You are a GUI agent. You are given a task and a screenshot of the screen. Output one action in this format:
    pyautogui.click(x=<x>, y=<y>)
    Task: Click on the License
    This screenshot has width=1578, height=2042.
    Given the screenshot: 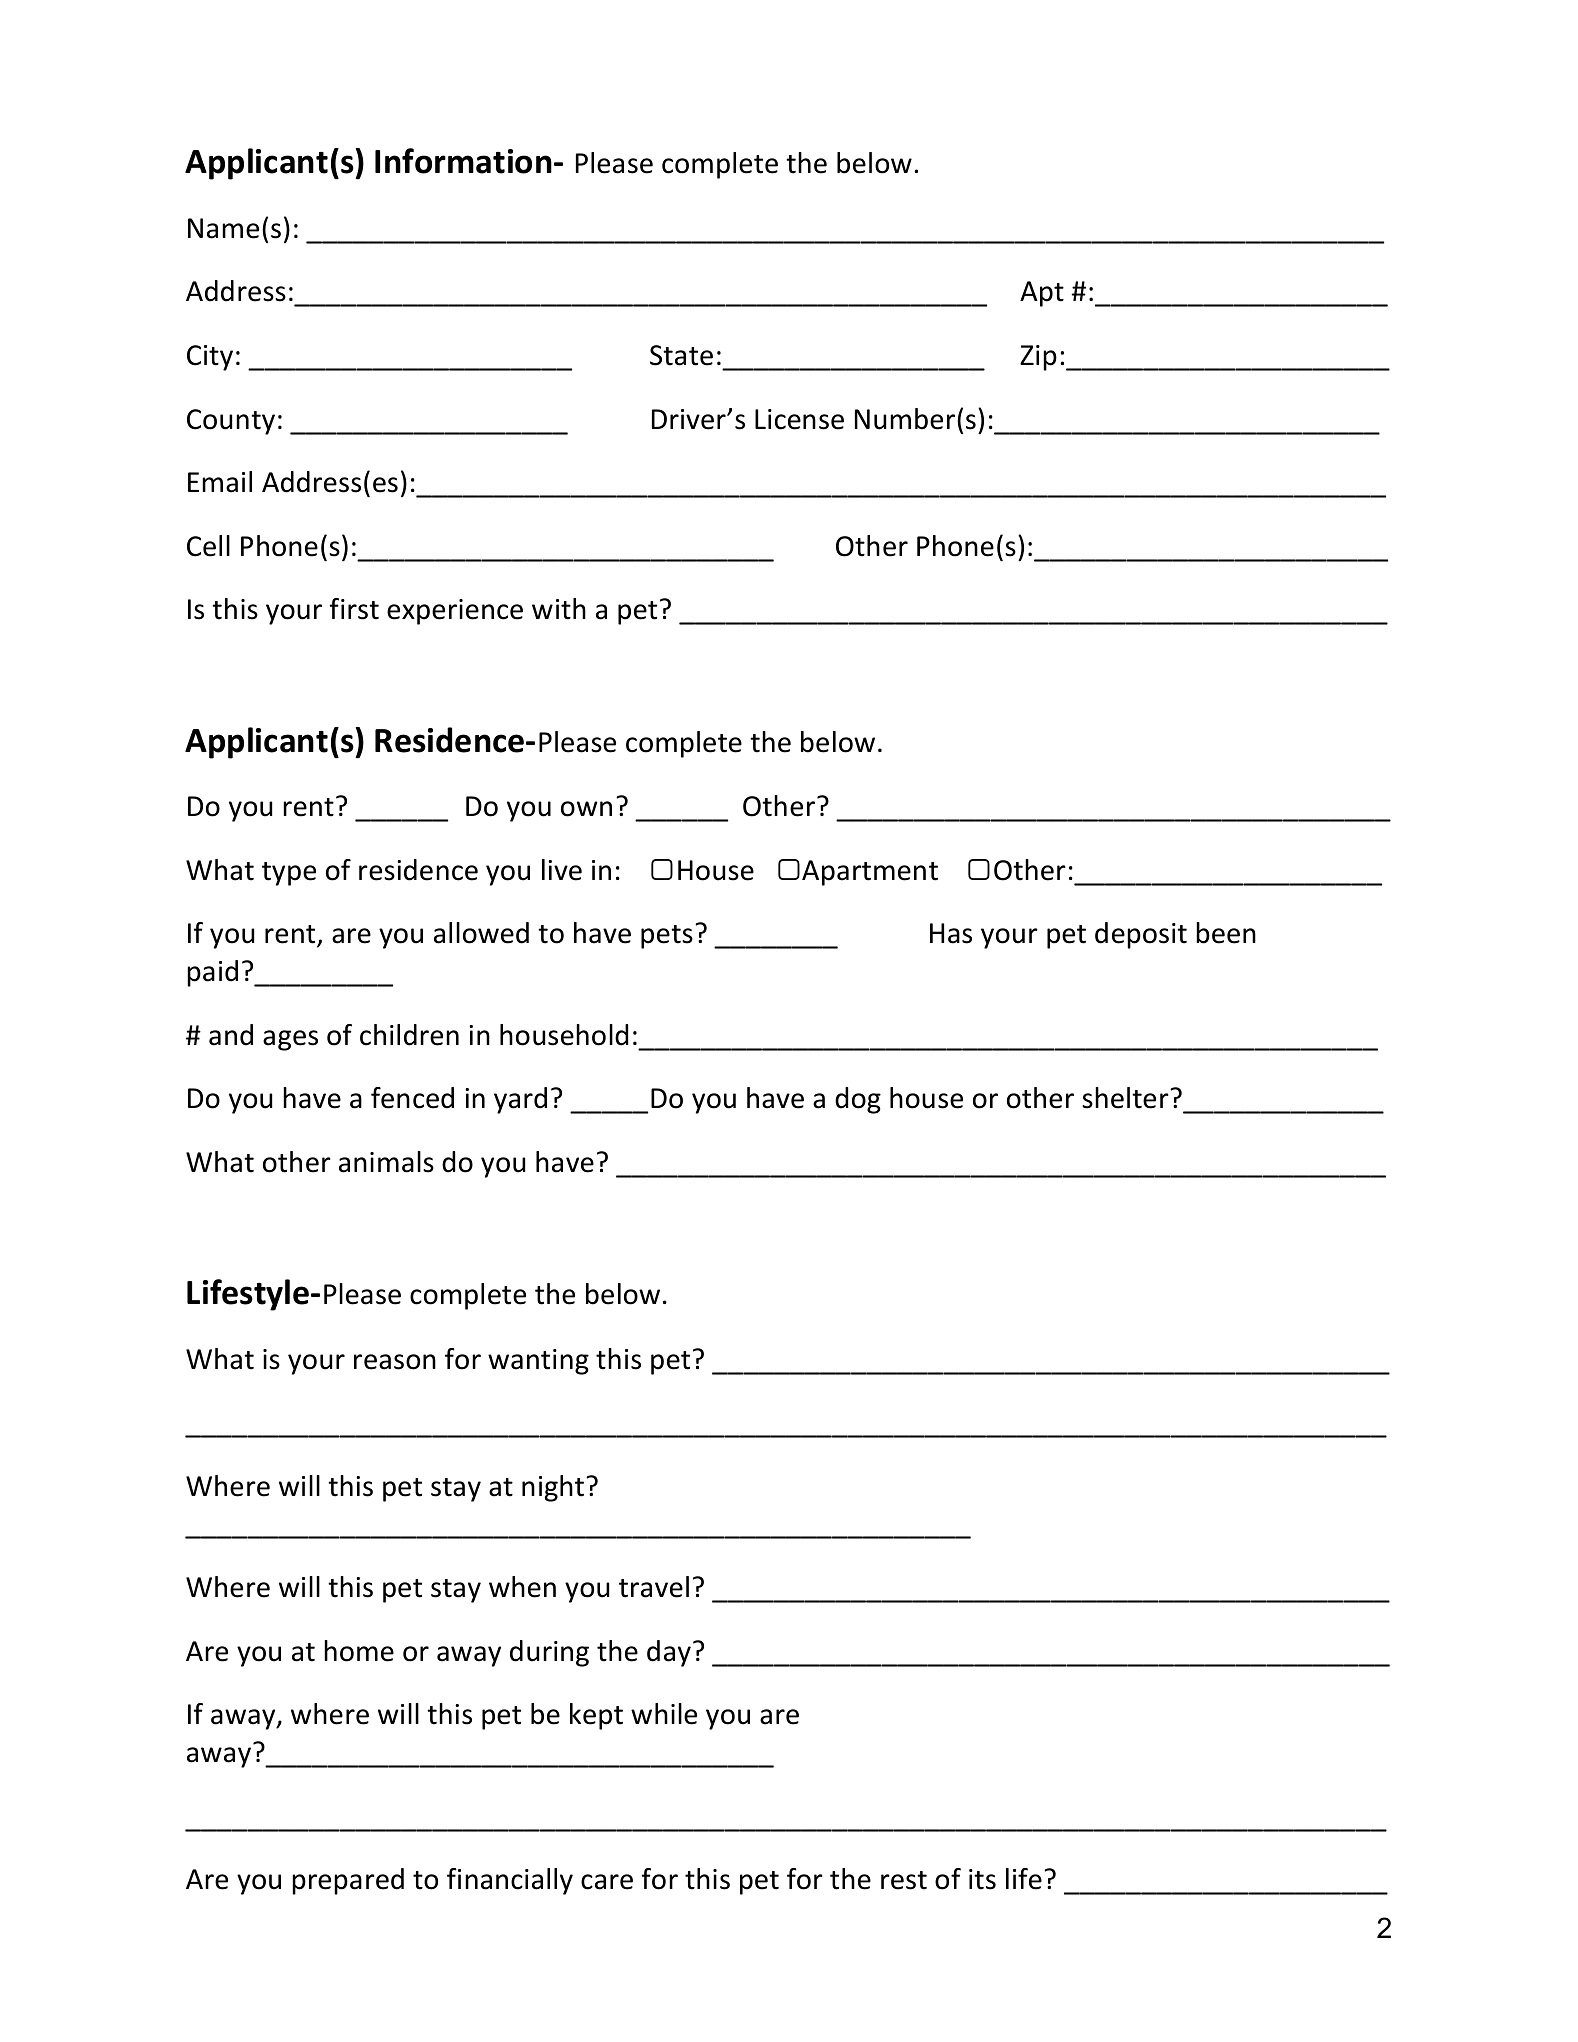 What is the action you would take?
    pyautogui.click(x=799, y=419)
